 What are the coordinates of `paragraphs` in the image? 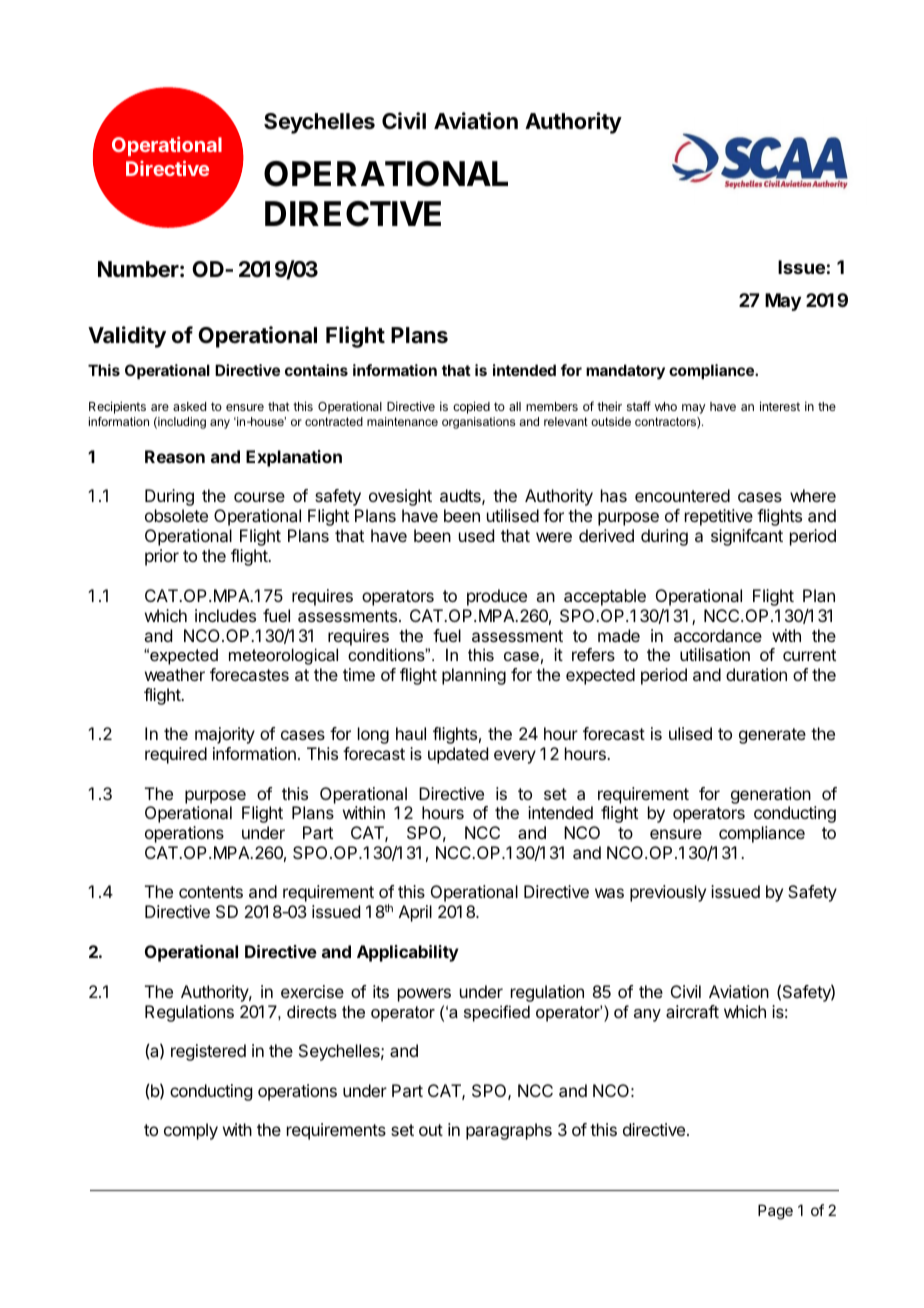 It's located at (509, 1131).
